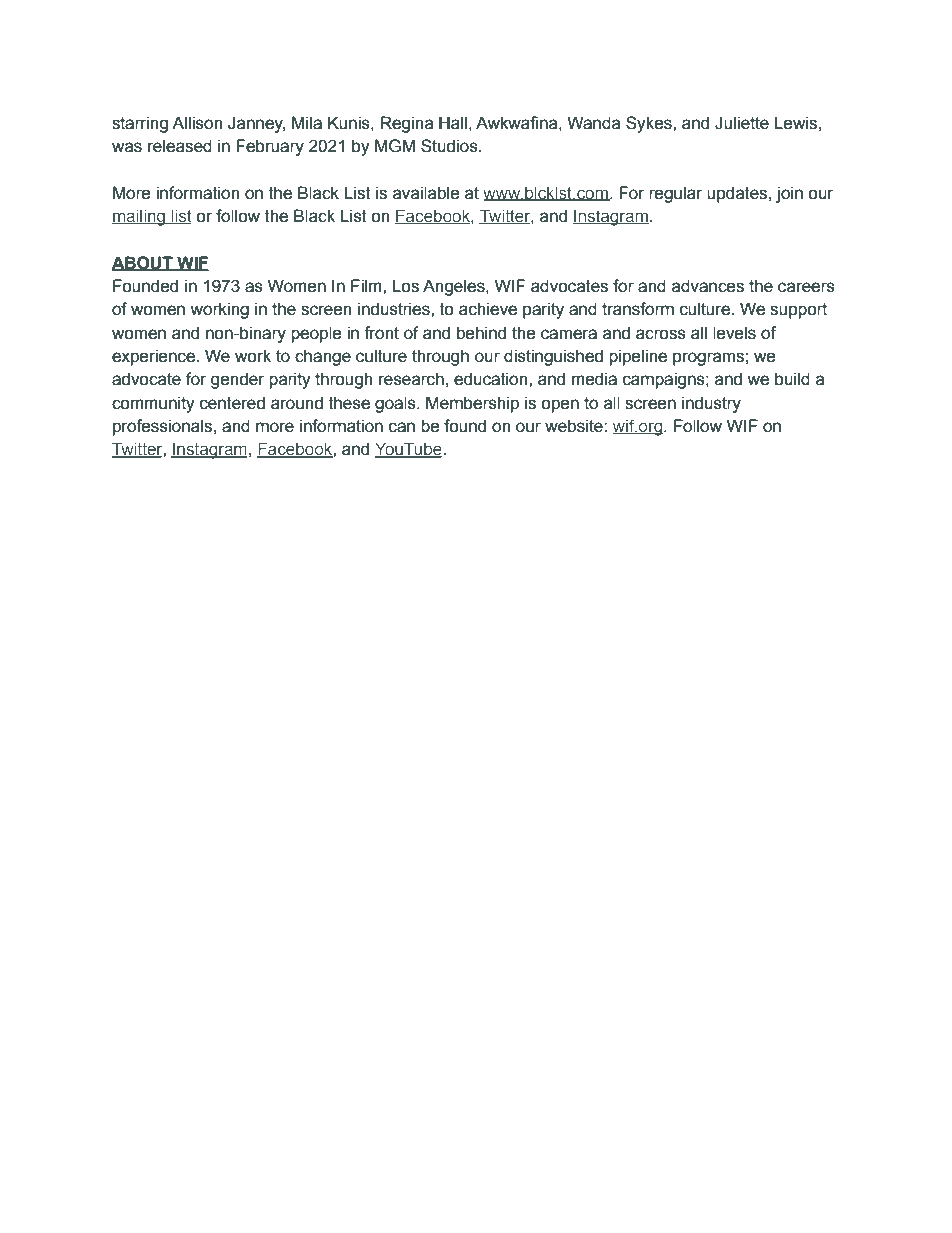 The height and width of the screenshot is (1233, 952). Describe the element at coordinates (481, 333) in the screenshot. I see `behind` at that location.
